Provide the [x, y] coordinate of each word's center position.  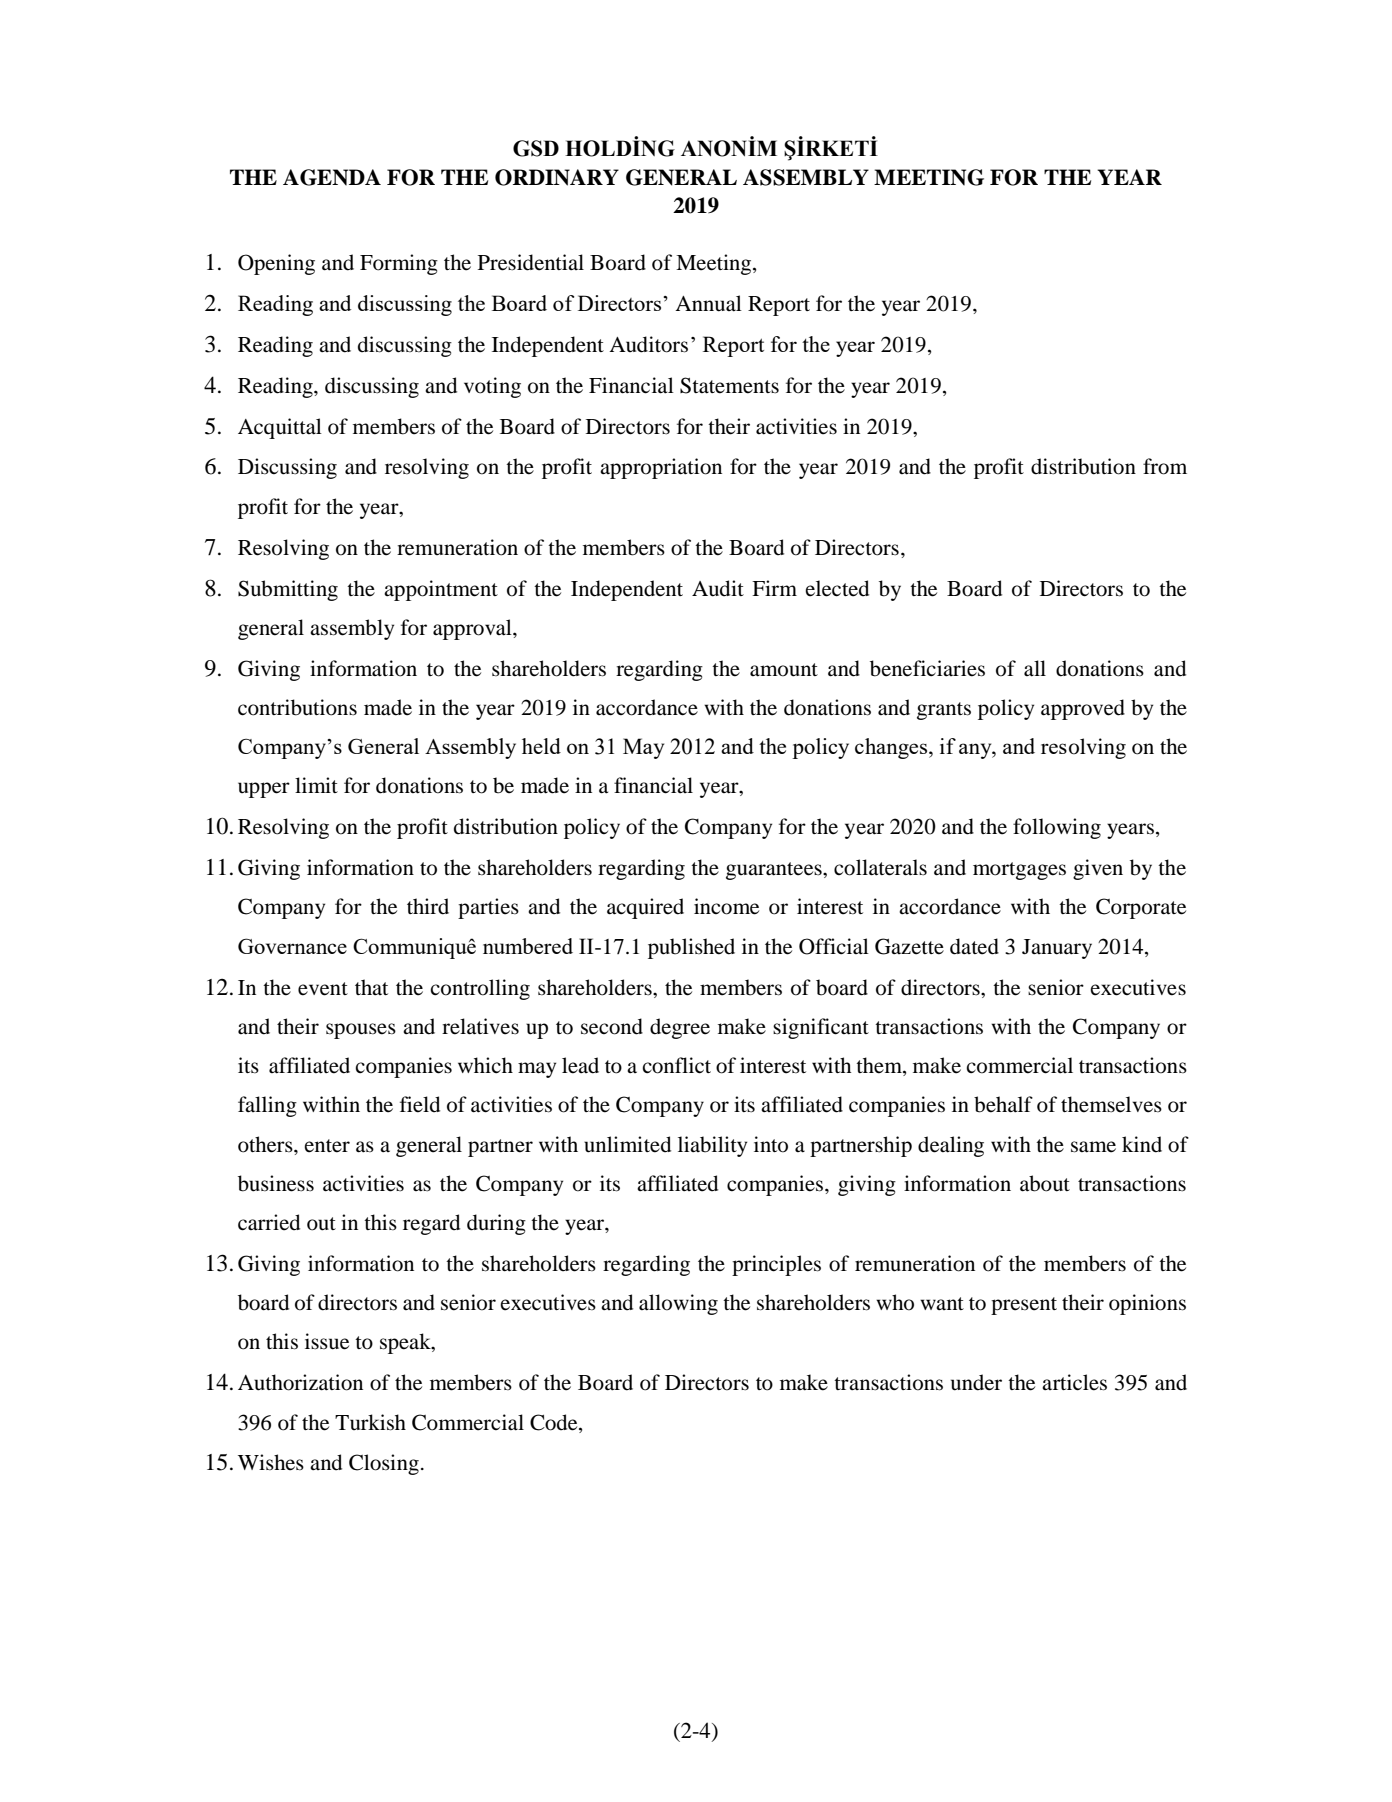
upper [264, 790]
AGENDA [332, 177]
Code [555, 1422]
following [1057, 828]
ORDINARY [557, 177]
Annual [708, 303]
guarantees [775, 871]
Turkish [370, 1422]
